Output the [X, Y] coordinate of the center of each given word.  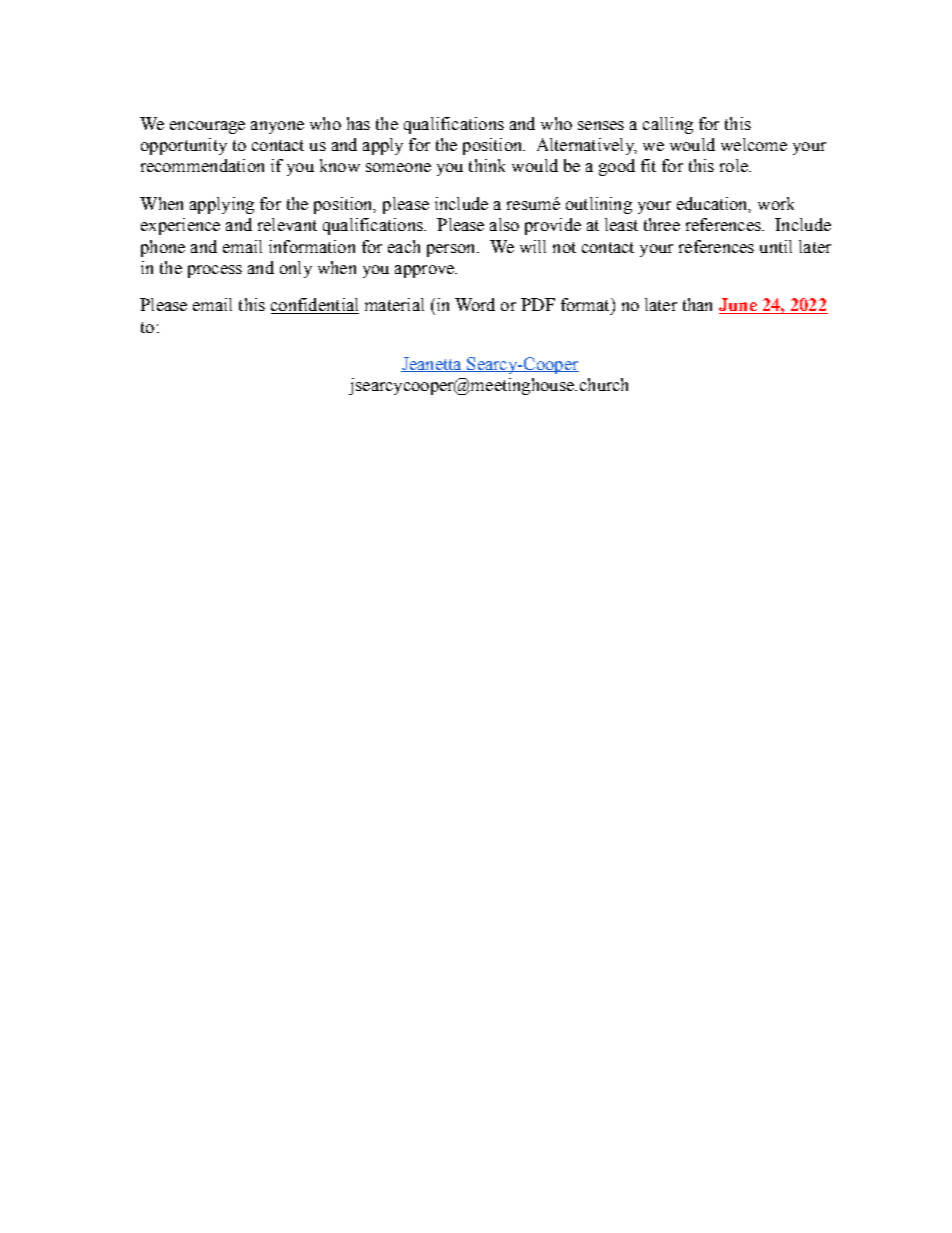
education [713, 204]
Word [475, 304]
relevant [287, 224]
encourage [207, 127]
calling [668, 125]
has [358, 123]
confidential [315, 306]
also [504, 224]
